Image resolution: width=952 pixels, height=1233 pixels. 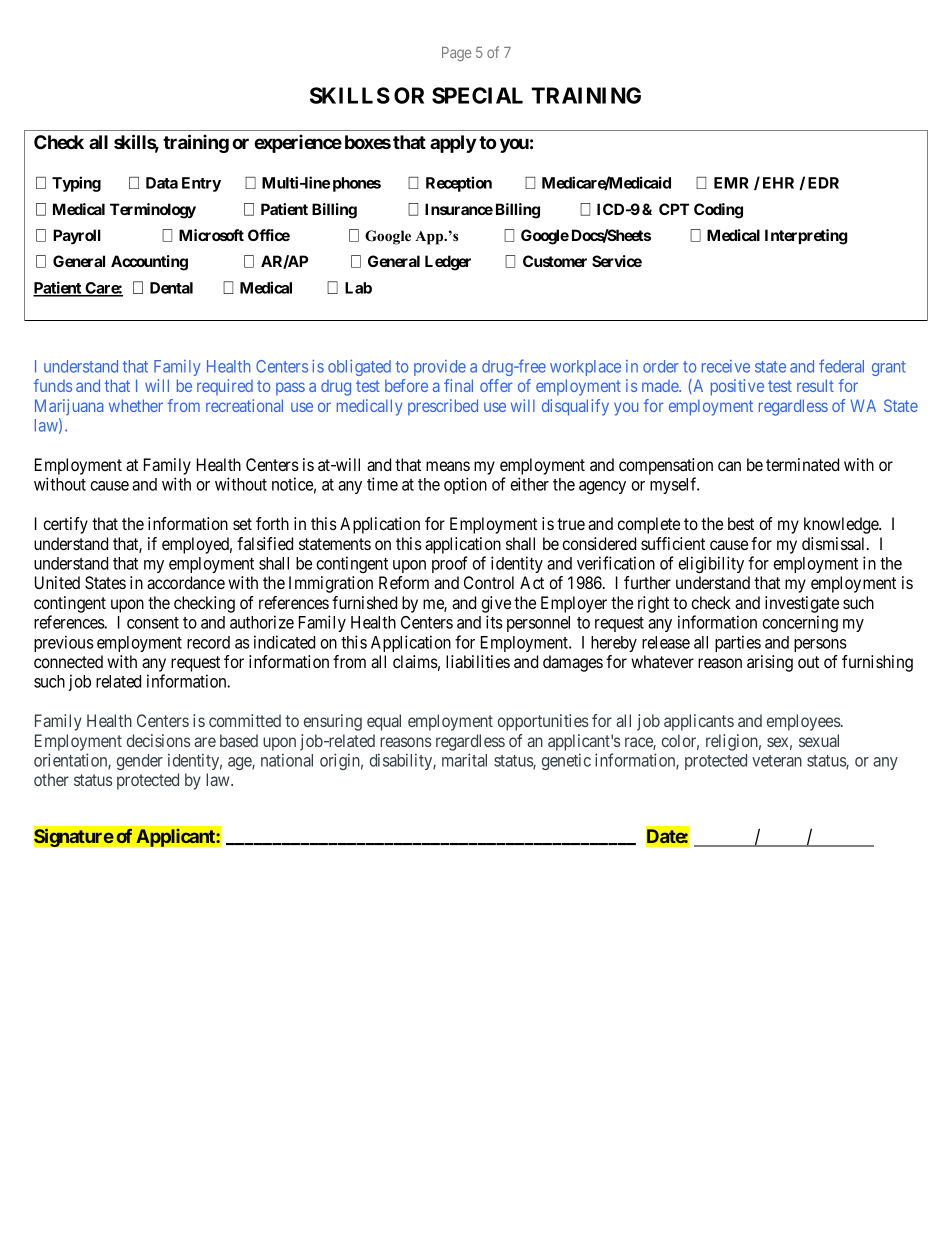 I want to click on gender, so click(x=140, y=762).
